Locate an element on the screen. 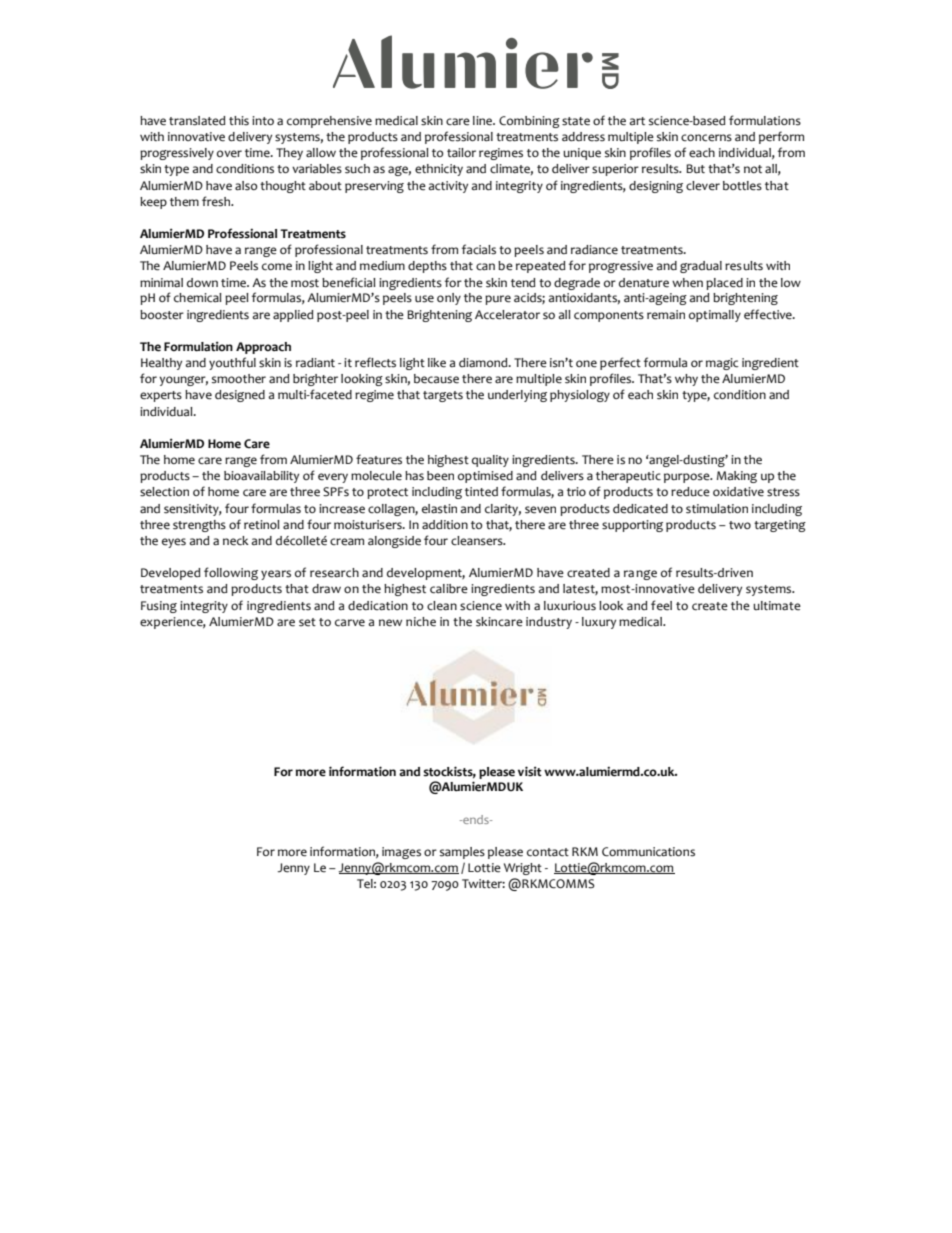 The image size is (952, 1233). reduce is located at coordinates (690, 492).
